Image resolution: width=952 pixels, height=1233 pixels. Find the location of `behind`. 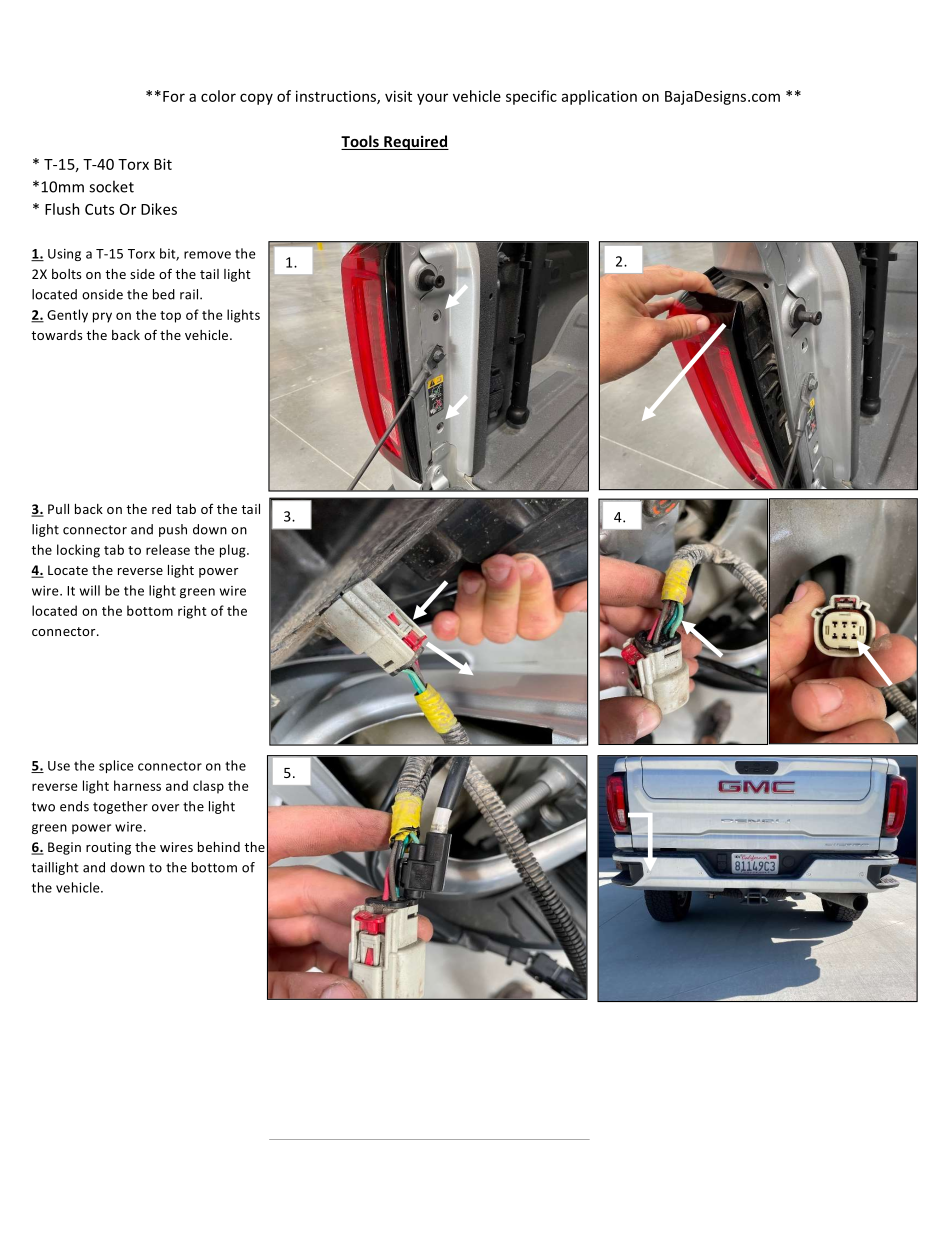

behind is located at coordinates (219, 847).
